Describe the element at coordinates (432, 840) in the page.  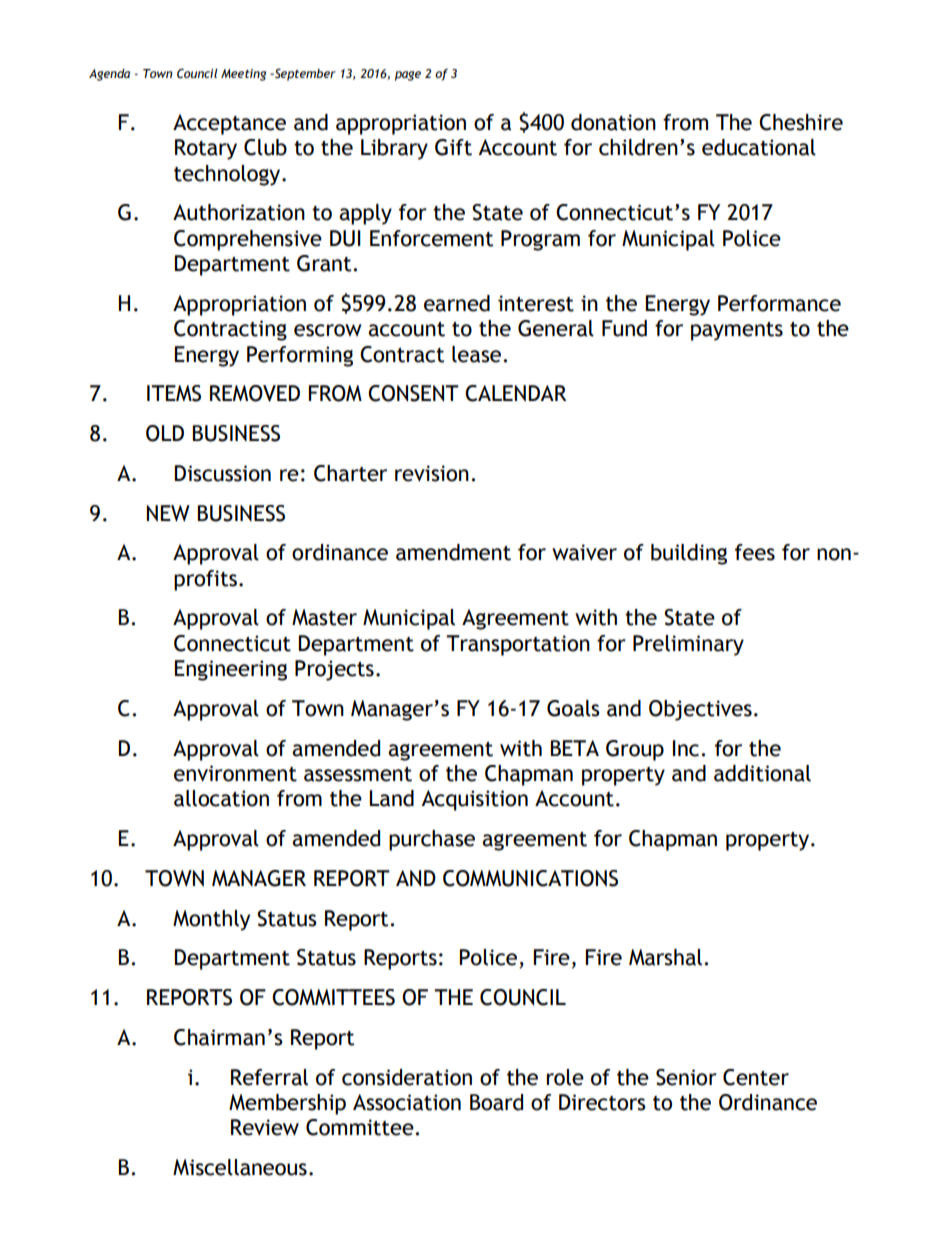
I see `purchase` at that location.
